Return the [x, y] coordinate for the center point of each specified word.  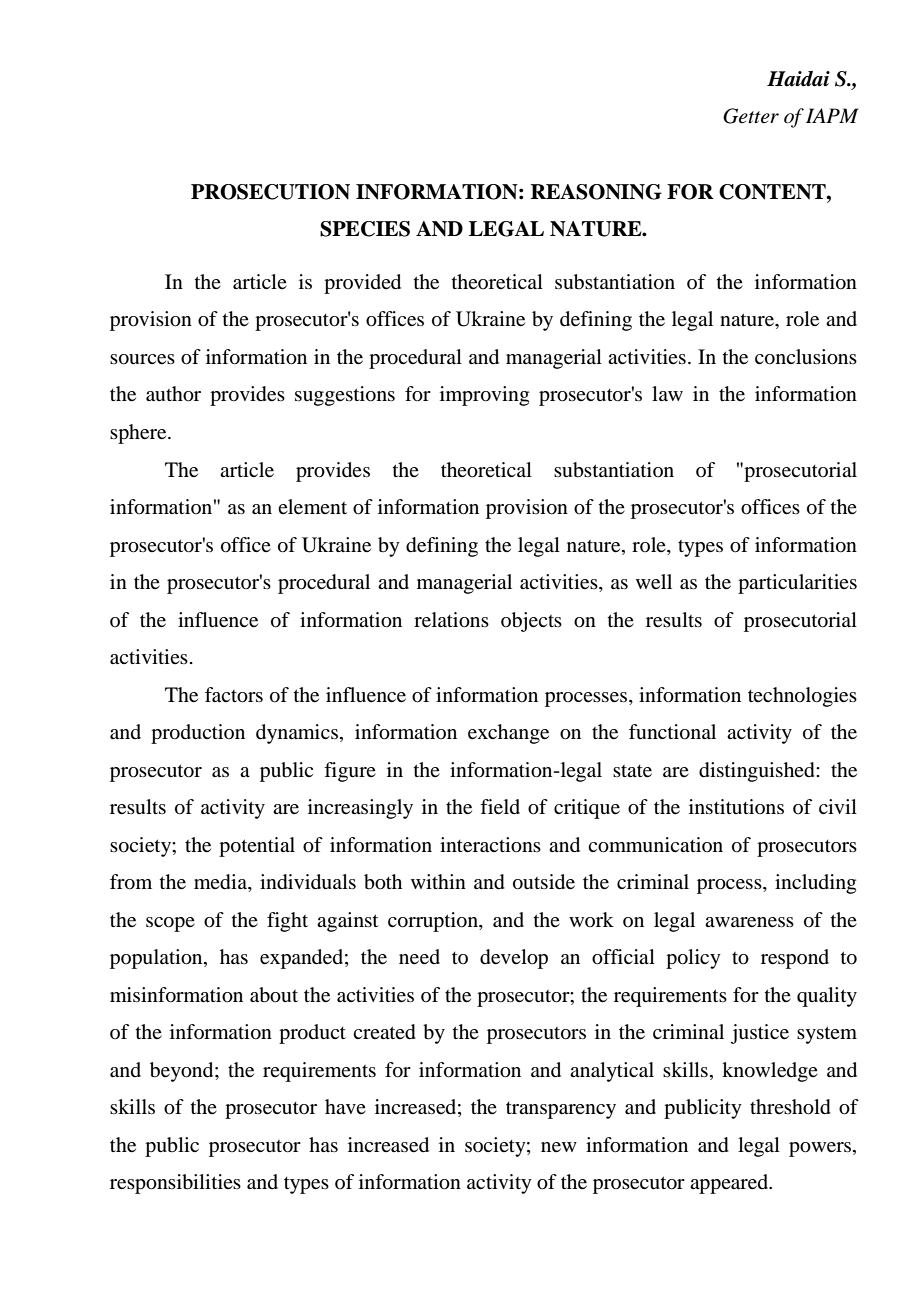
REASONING [596, 192]
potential [257, 847]
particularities [797, 584]
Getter [751, 116]
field [500, 807]
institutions [736, 806]
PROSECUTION [270, 192]
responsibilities [175, 1184]
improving [484, 396]
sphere [139, 434]
